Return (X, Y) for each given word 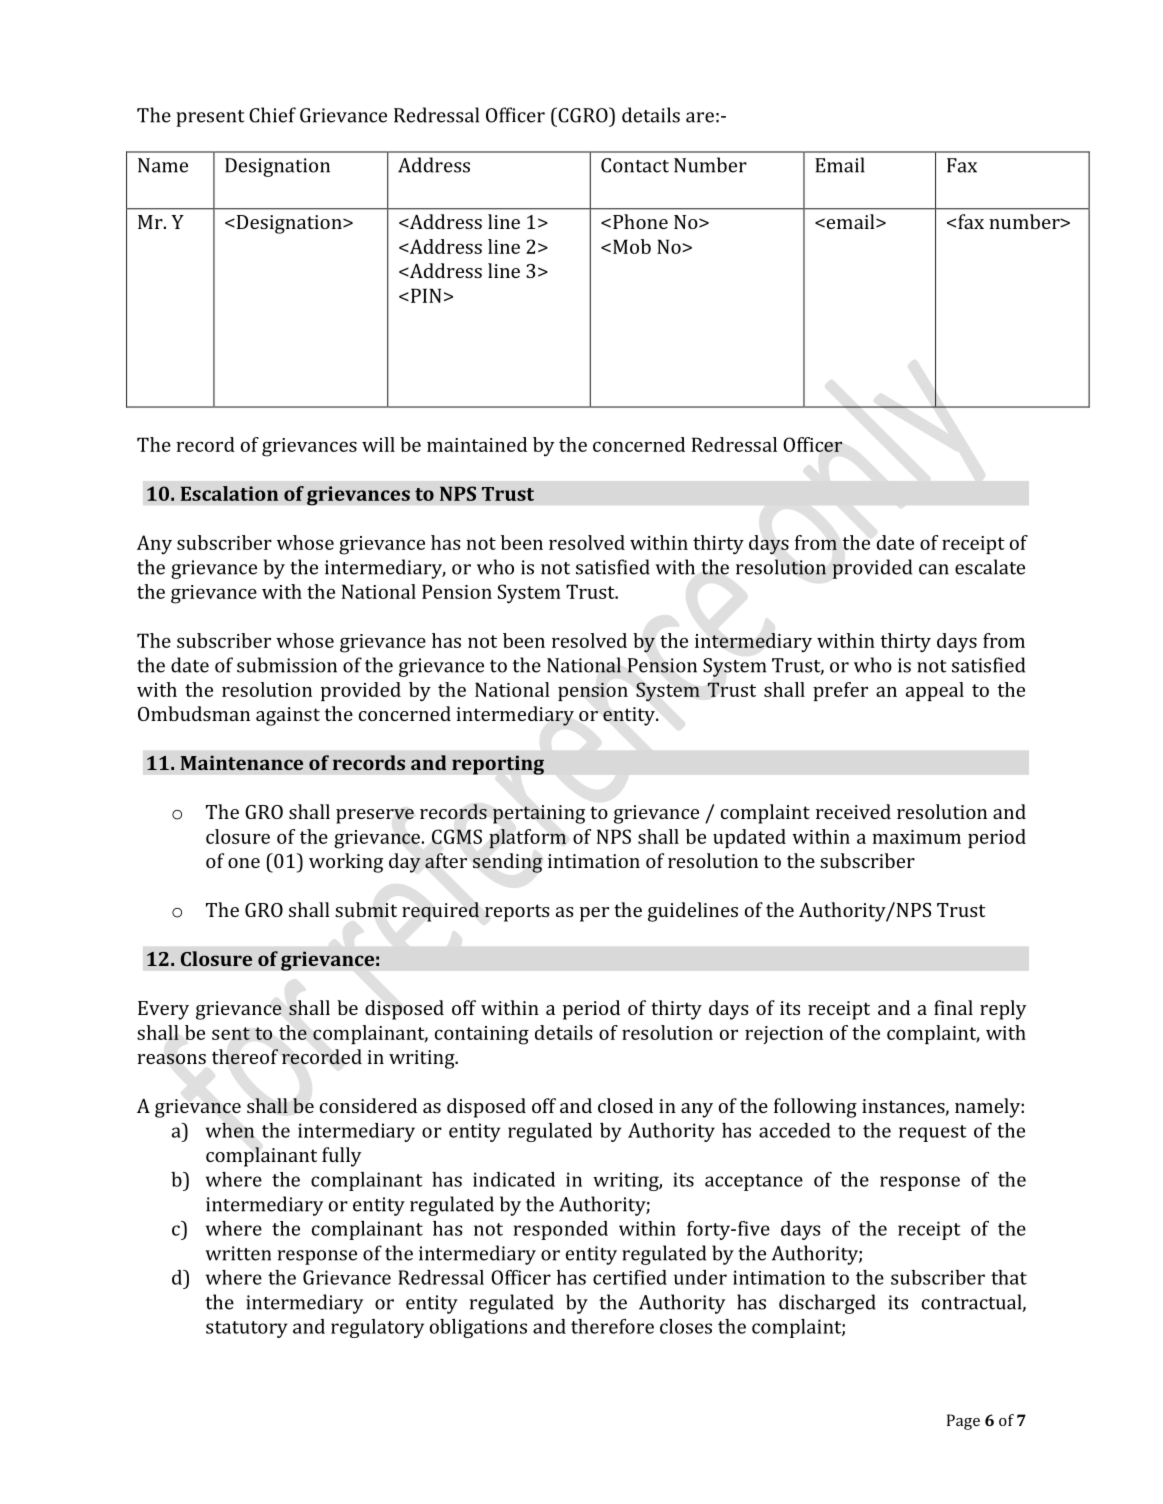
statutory (247, 1329)
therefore (612, 1326)
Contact (635, 165)
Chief (272, 115)
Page (963, 1422)
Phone (640, 221)
